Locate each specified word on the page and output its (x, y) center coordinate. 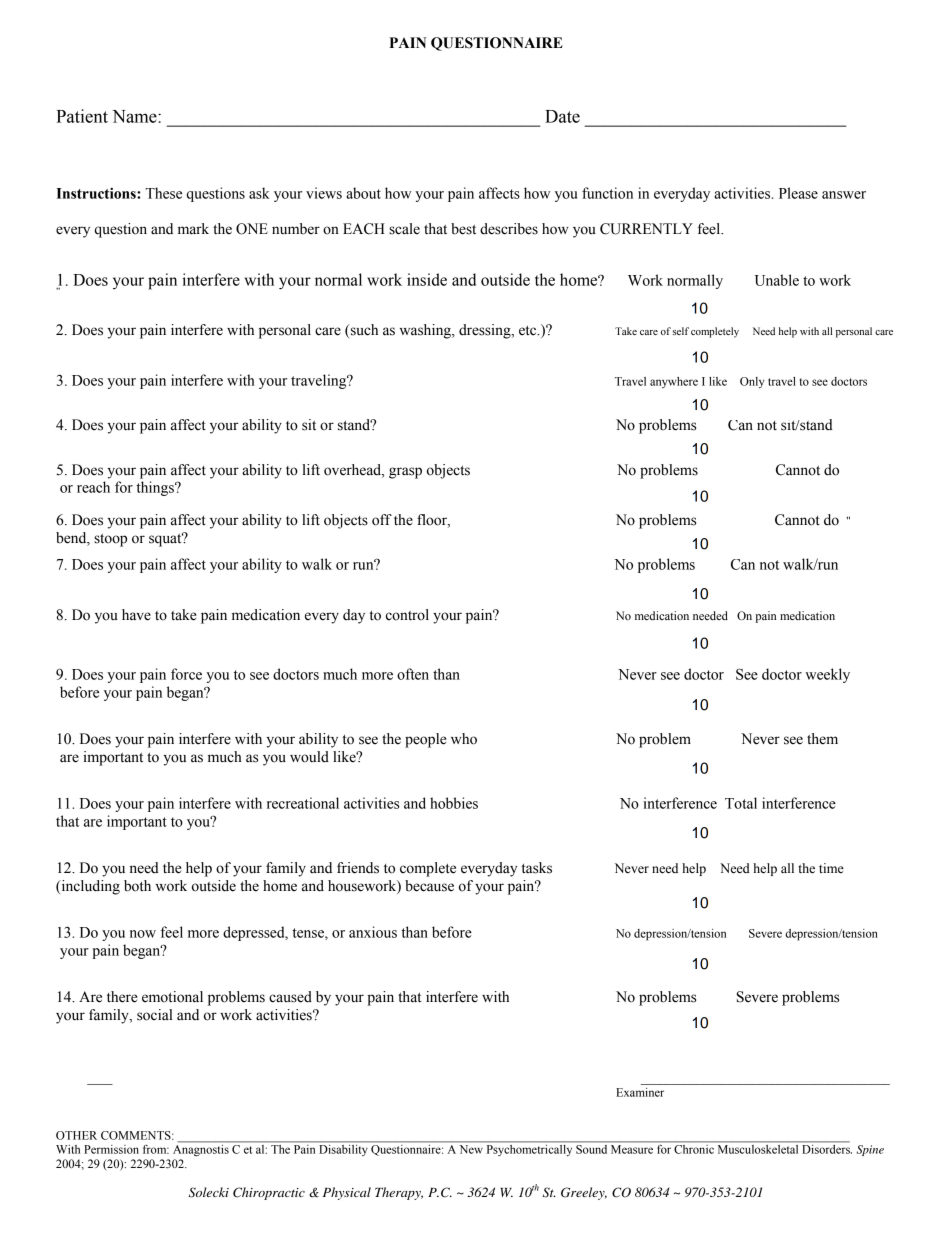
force (186, 674)
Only (752, 382)
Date (562, 116)
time (831, 868)
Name (135, 116)
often (413, 674)
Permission (111, 1149)
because (429, 886)
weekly (827, 675)
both (137, 886)
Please (798, 193)
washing (426, 331)
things (156, 488)
